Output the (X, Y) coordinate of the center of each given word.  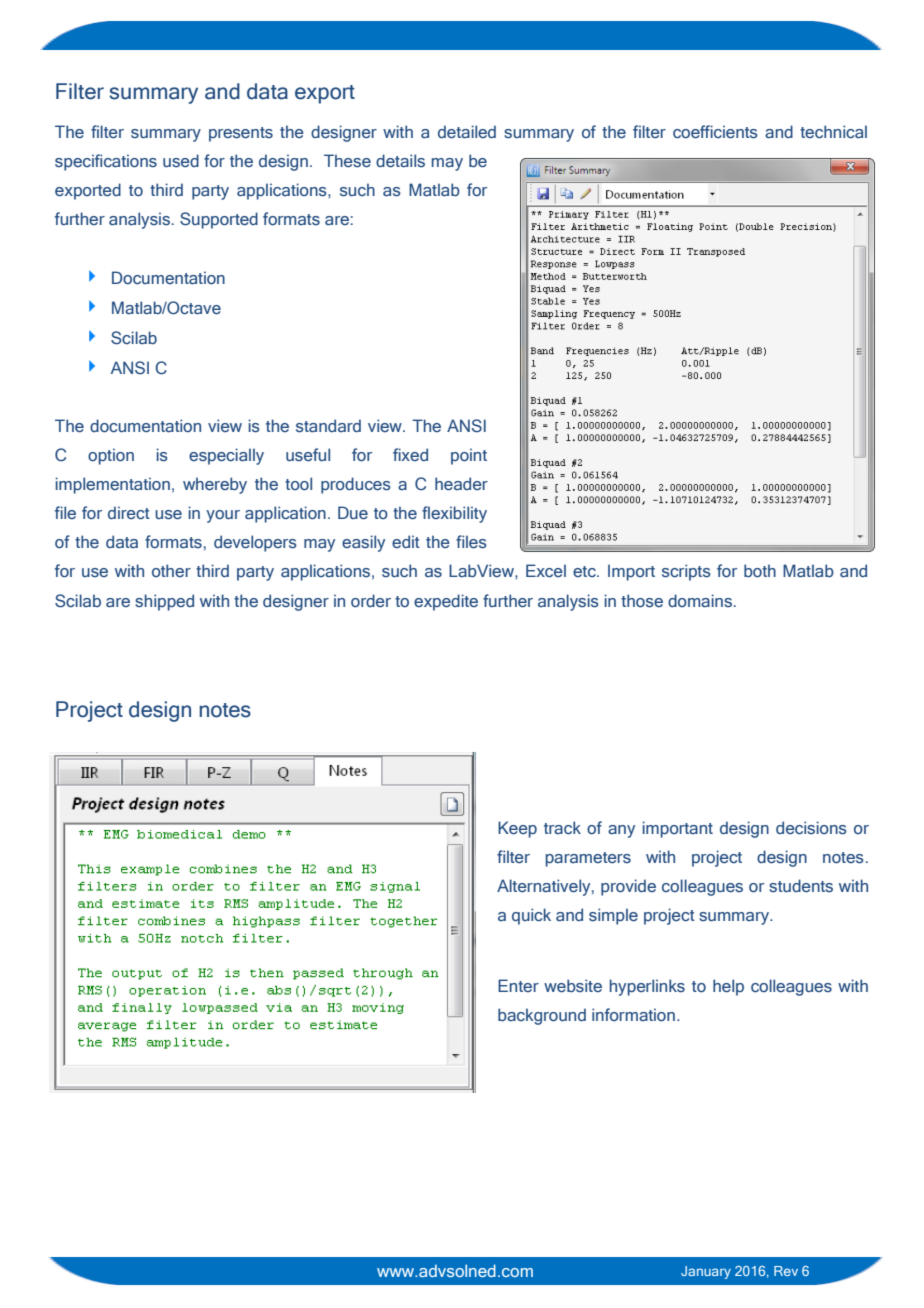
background (542, 1016)
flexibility (454, 514)
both (760, 570)
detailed (467, 131)
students (801, 886)
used (181, 161)
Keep (517, 829)
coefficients (715, 132)
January (706, 1272)
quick (531, 916)
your (223, 516)
